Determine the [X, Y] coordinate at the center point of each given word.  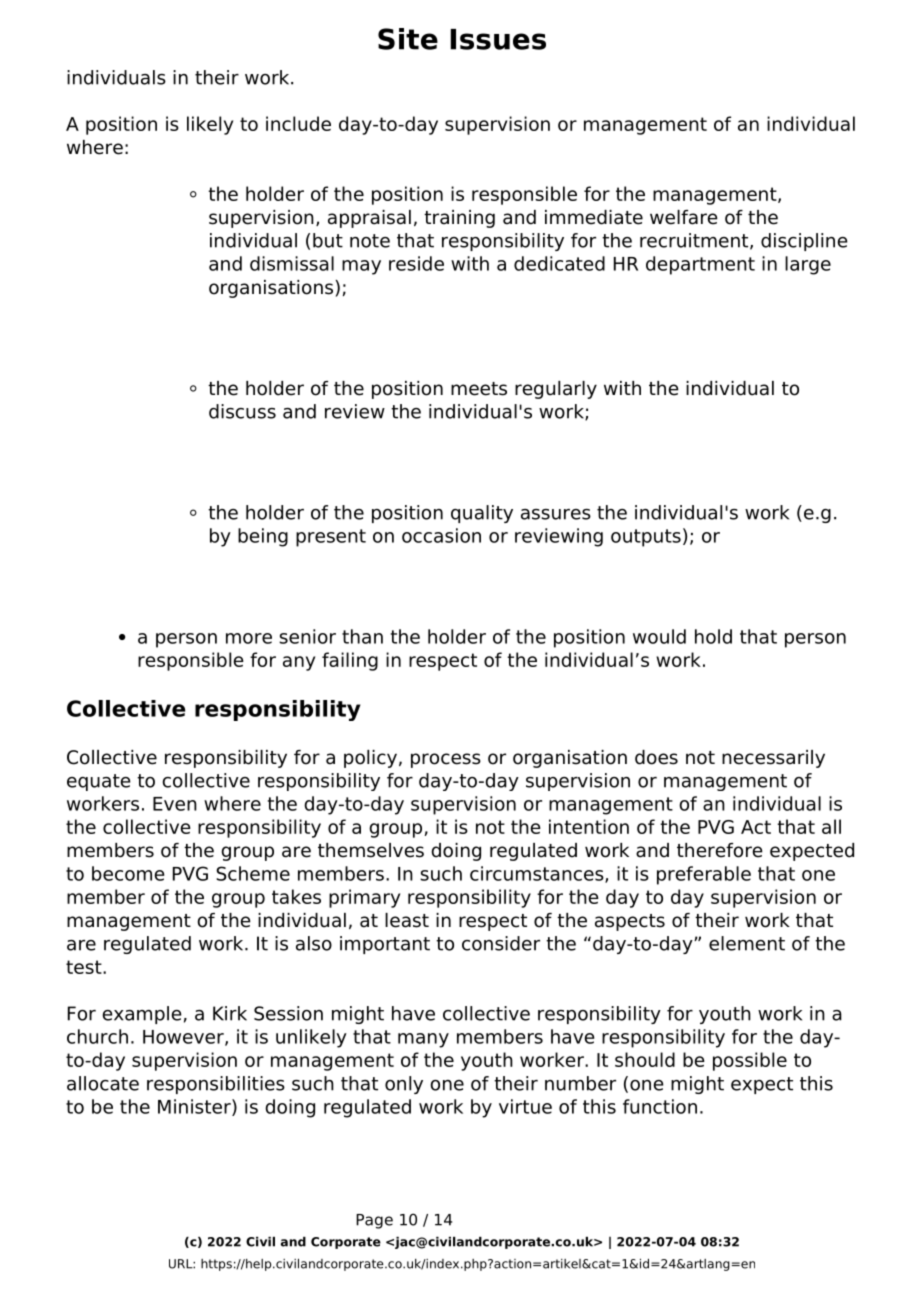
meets [479, 389]
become [128, 873]
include [298, 123]
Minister [195, 1107]
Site [408, 39]
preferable [704, 875]
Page [374, 1221]
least [407, 920]
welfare [684, 217]
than [362, 636]
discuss [242, 411]
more [249, 638]
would [659, 636]
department [700, 265]
